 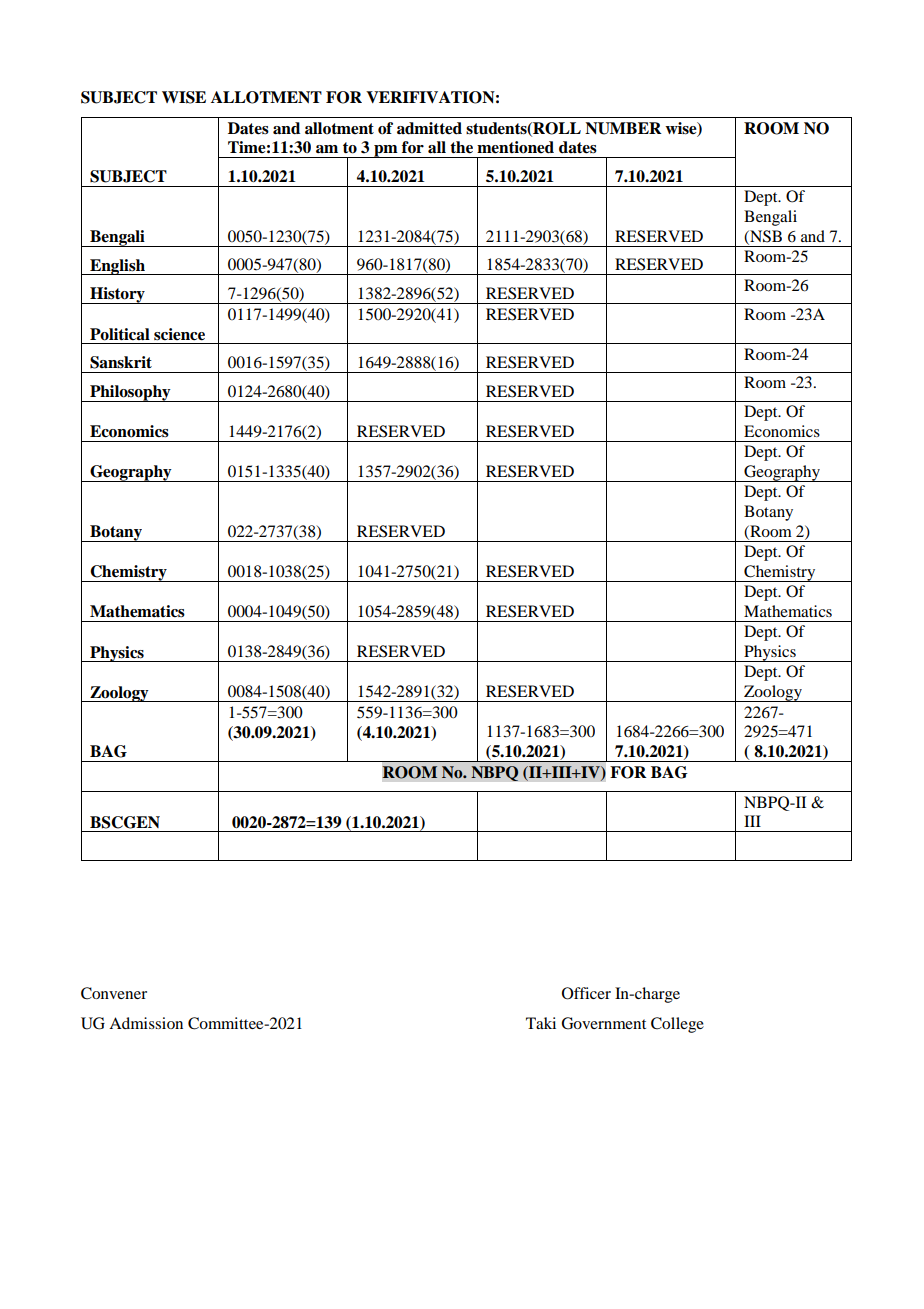 What do you see at coordinates (623, 128) in the screenshot?
I see `NUMBER` at bounding box center [623, 128].
